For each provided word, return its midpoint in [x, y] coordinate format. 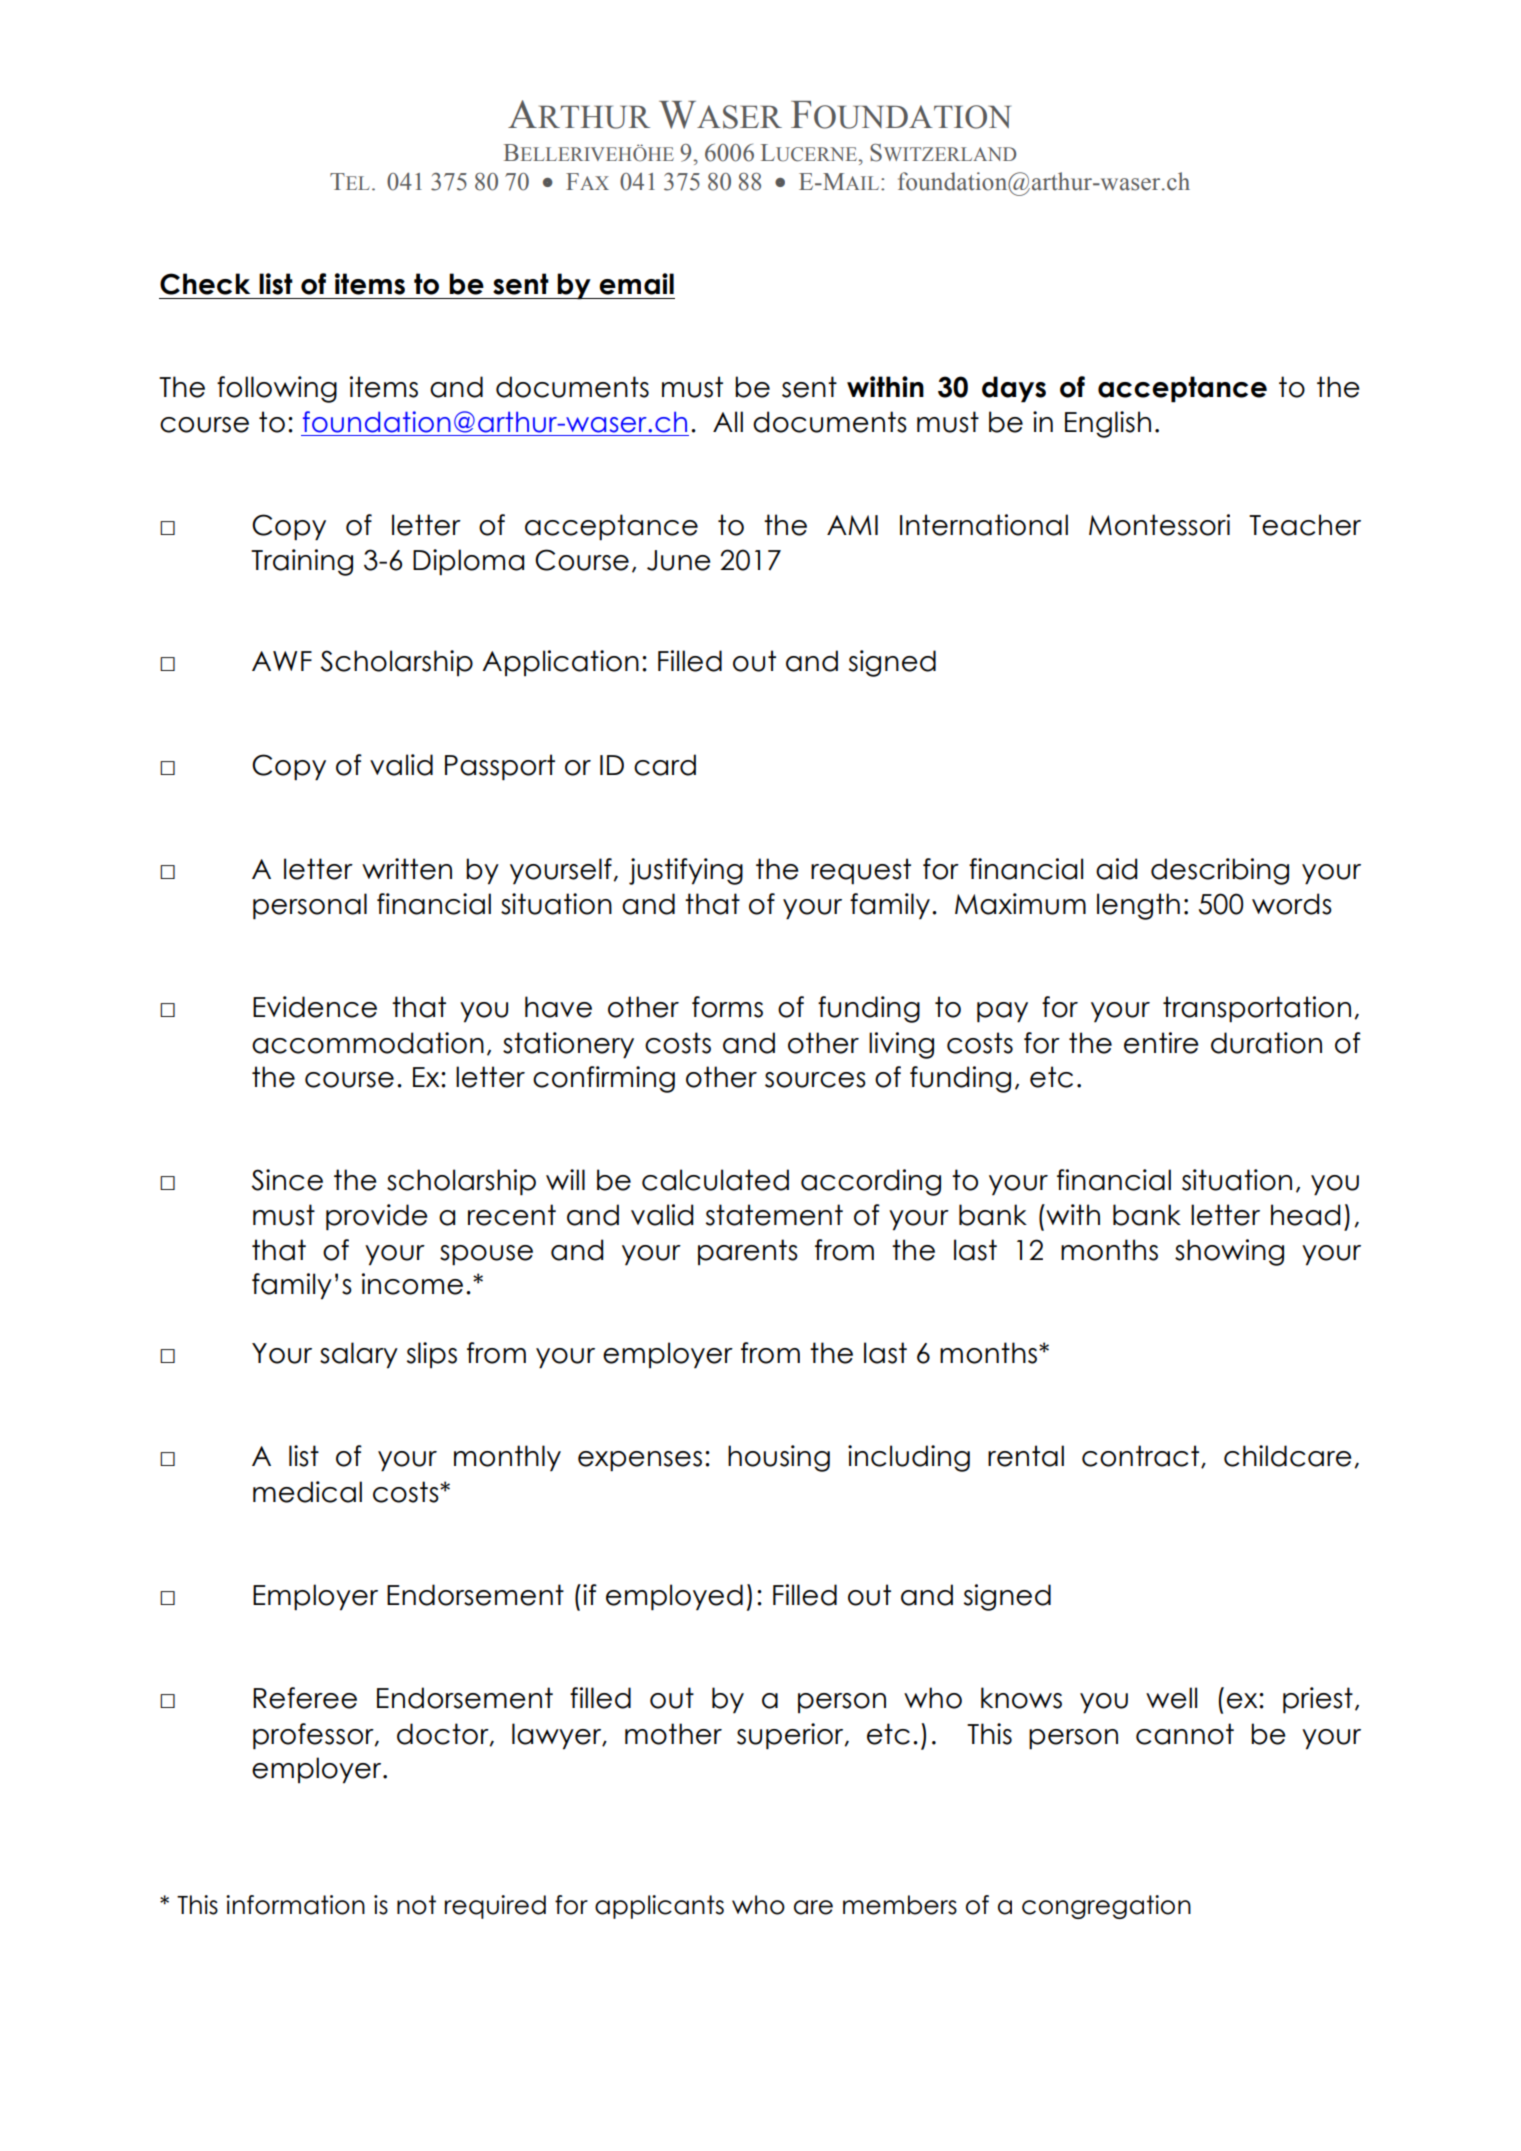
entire [1161, 1043]
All [728, 421]
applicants [659, 1907]
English [1108, 424]
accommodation [368, 1043]
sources [815, 1080]
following [277, 389]
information [295, 1905]
